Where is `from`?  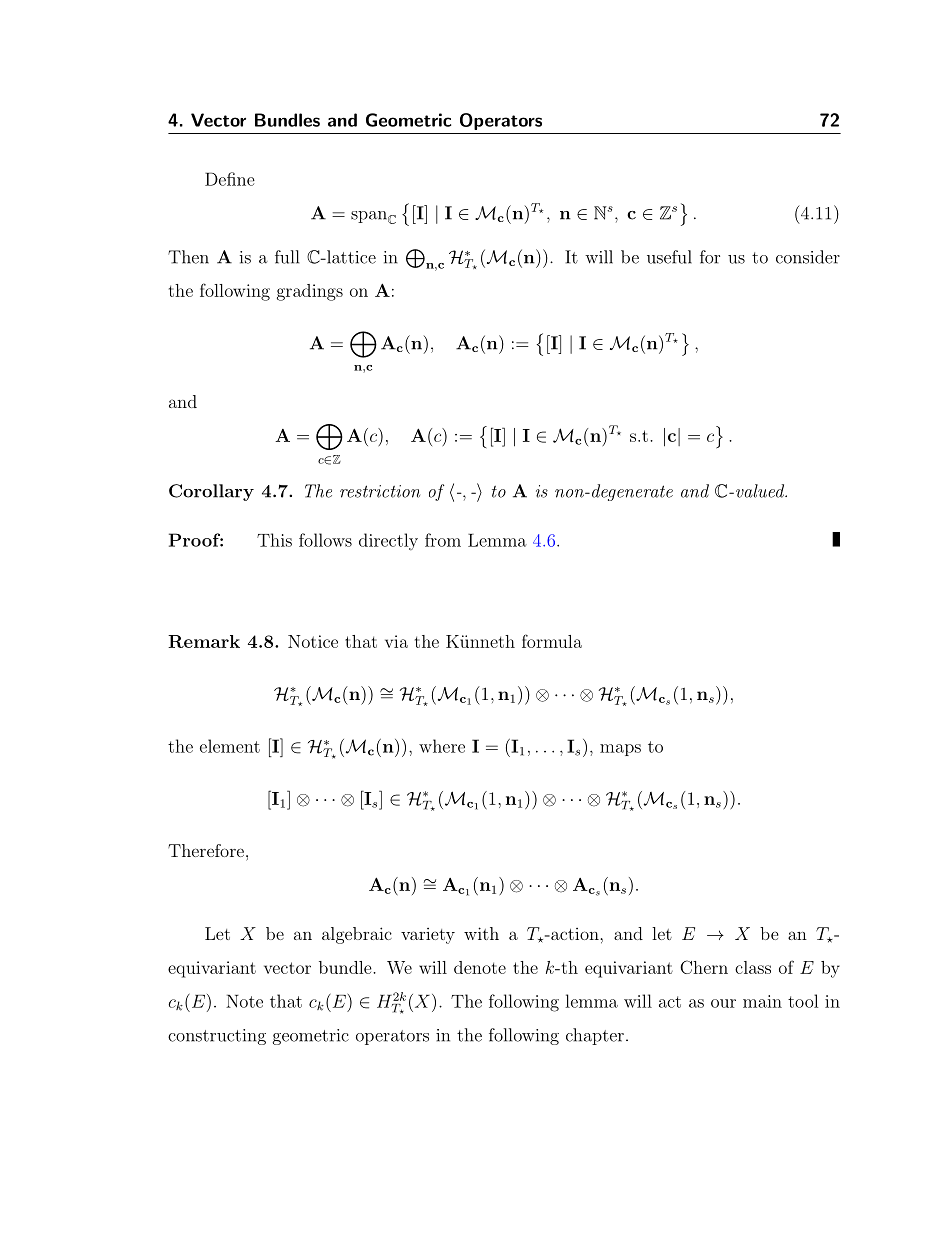
from is located at coordinates (443, 540).
